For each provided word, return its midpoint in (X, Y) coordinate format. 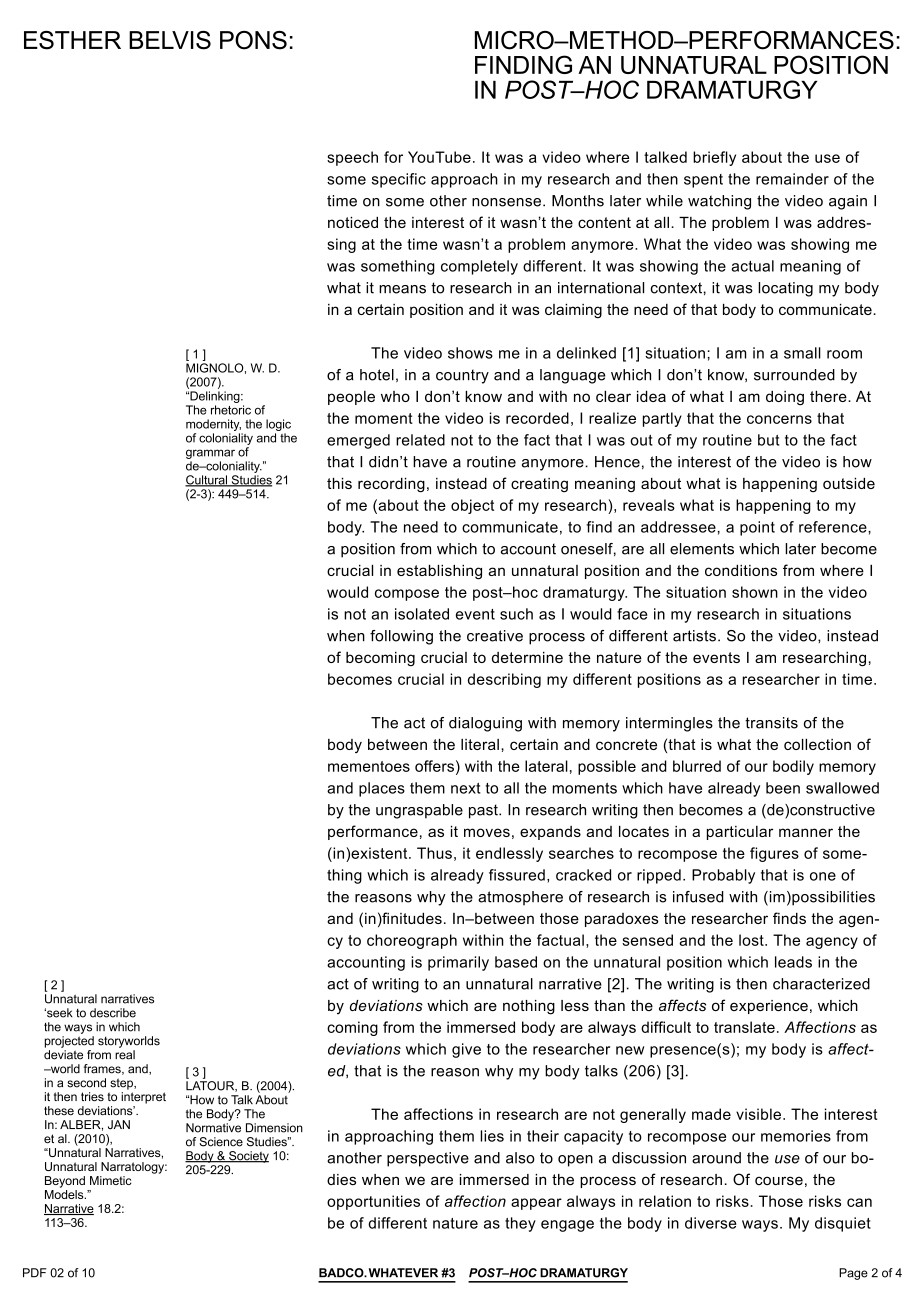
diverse (711, 1223)
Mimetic (111, 1180)
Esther (72, 40)
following (401, 637)
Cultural (207, 481)
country (462, 376)
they (520, 1224)
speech (352, 158)
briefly (714, 158)
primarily (458, 963)
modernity (213, 425)
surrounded (794, 375)
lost (752, 940)
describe (113, 1013)
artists (694, 636)
